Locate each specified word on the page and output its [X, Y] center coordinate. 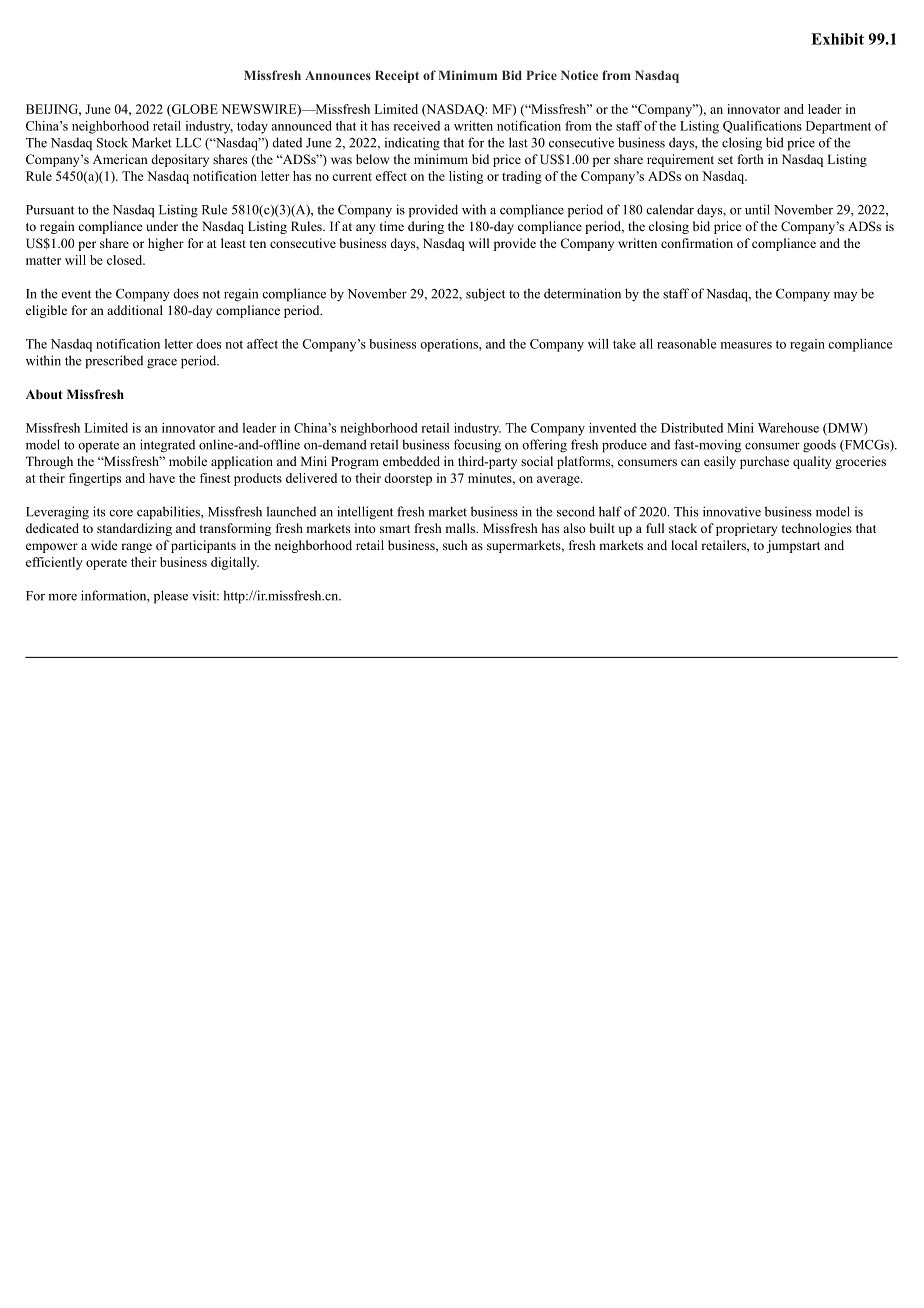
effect [391, 176]
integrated [167, 446]
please [171, 597]
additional [135, 310]
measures [746, 345]
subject [485, 295]
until [757, 209]
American [120, 159]
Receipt [397, 76]
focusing [477, 446]
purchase [764, 462]
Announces [338, 75]
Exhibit [837, 39]
